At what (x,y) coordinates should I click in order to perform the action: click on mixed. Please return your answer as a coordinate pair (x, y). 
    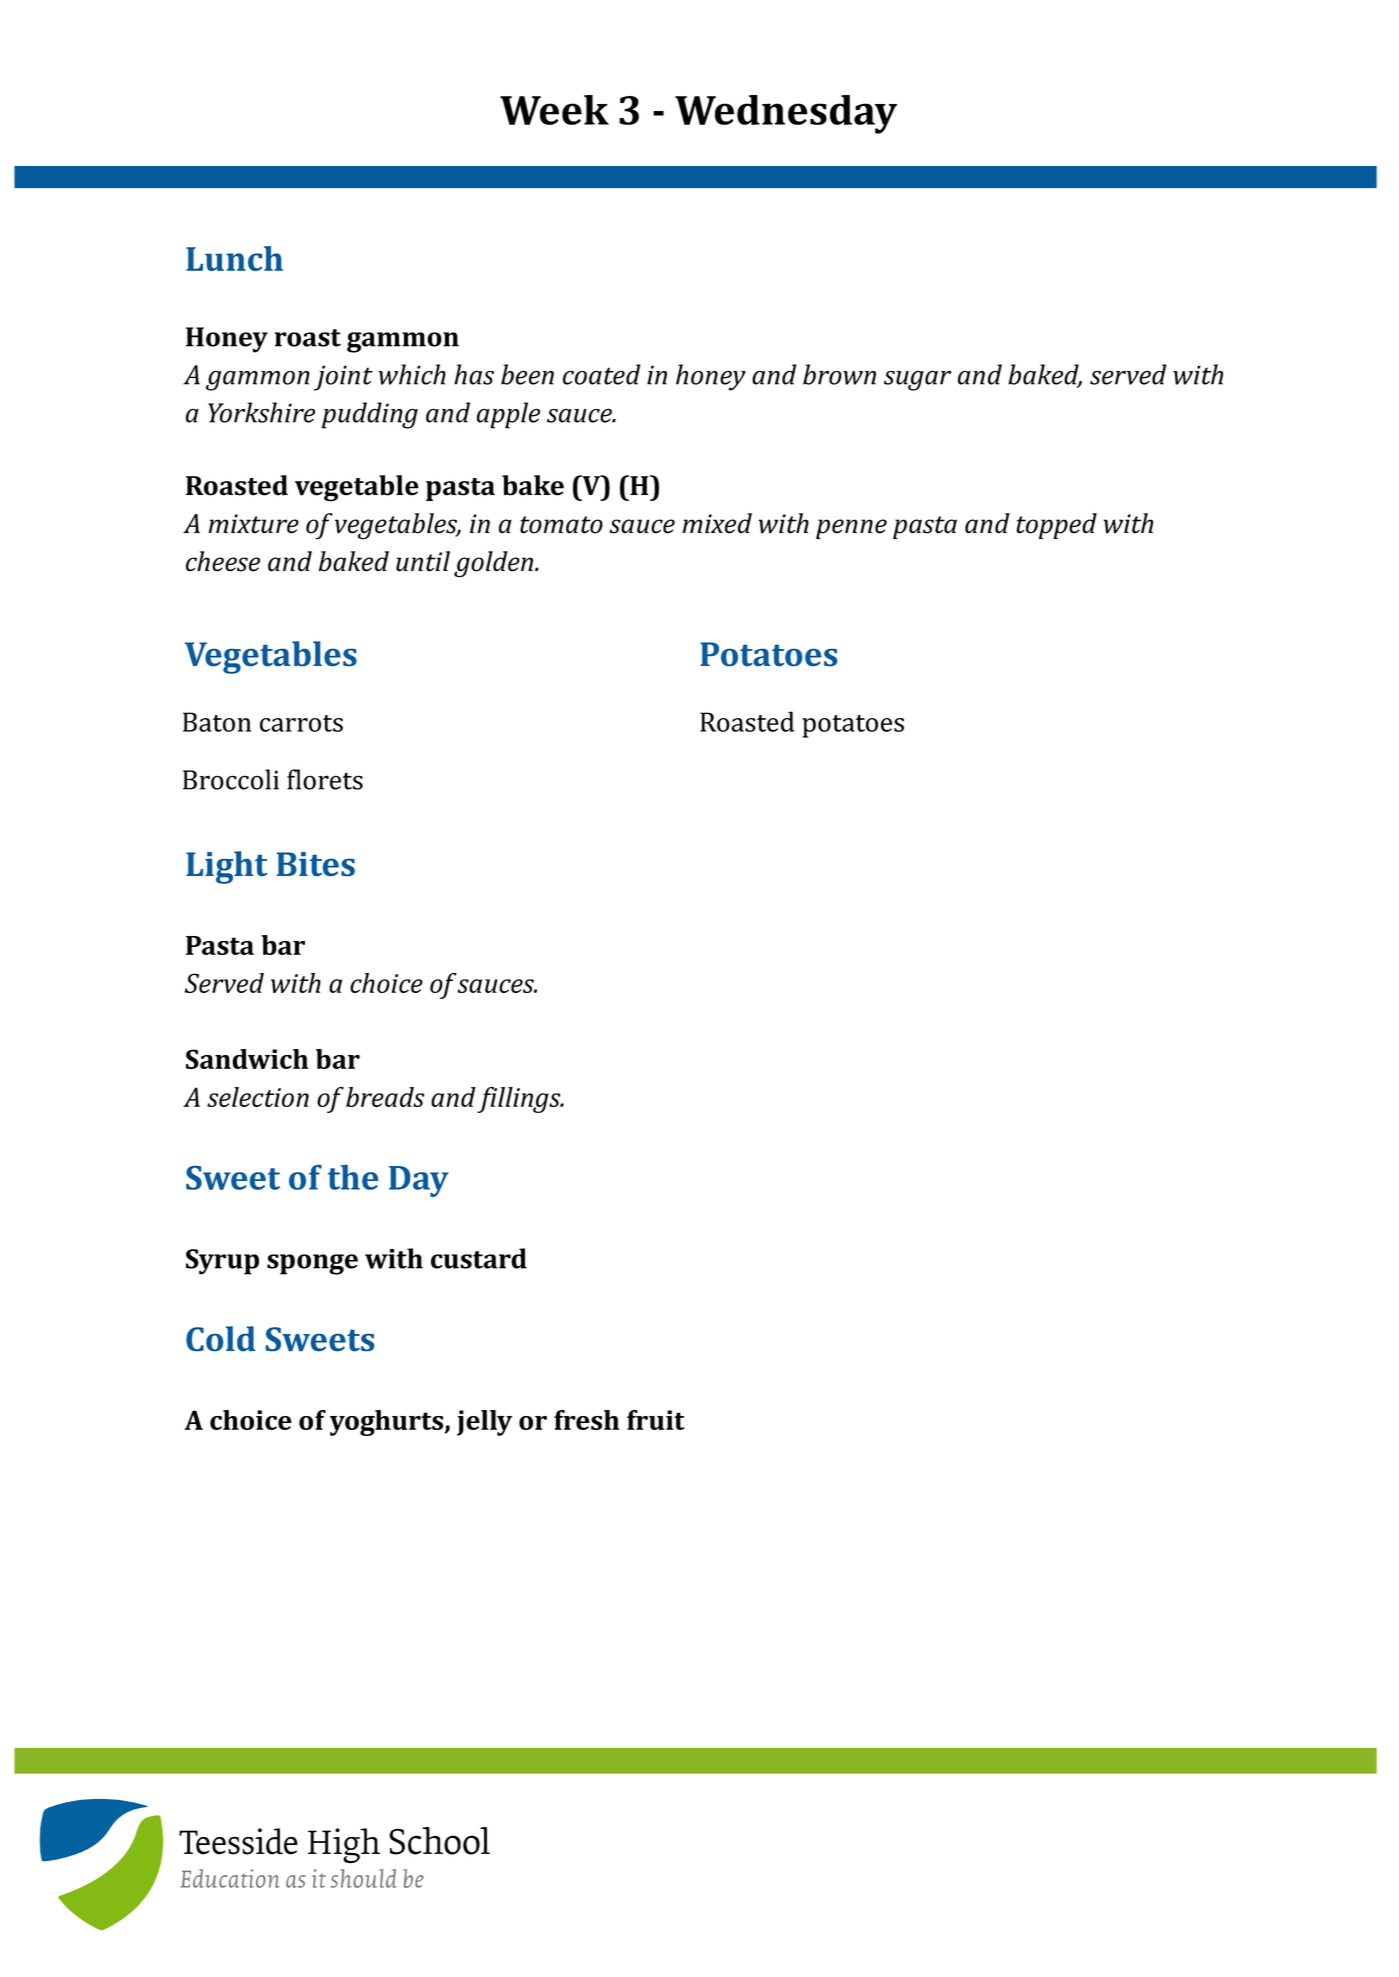
    Looking at the image, I should click on (717, 523).
